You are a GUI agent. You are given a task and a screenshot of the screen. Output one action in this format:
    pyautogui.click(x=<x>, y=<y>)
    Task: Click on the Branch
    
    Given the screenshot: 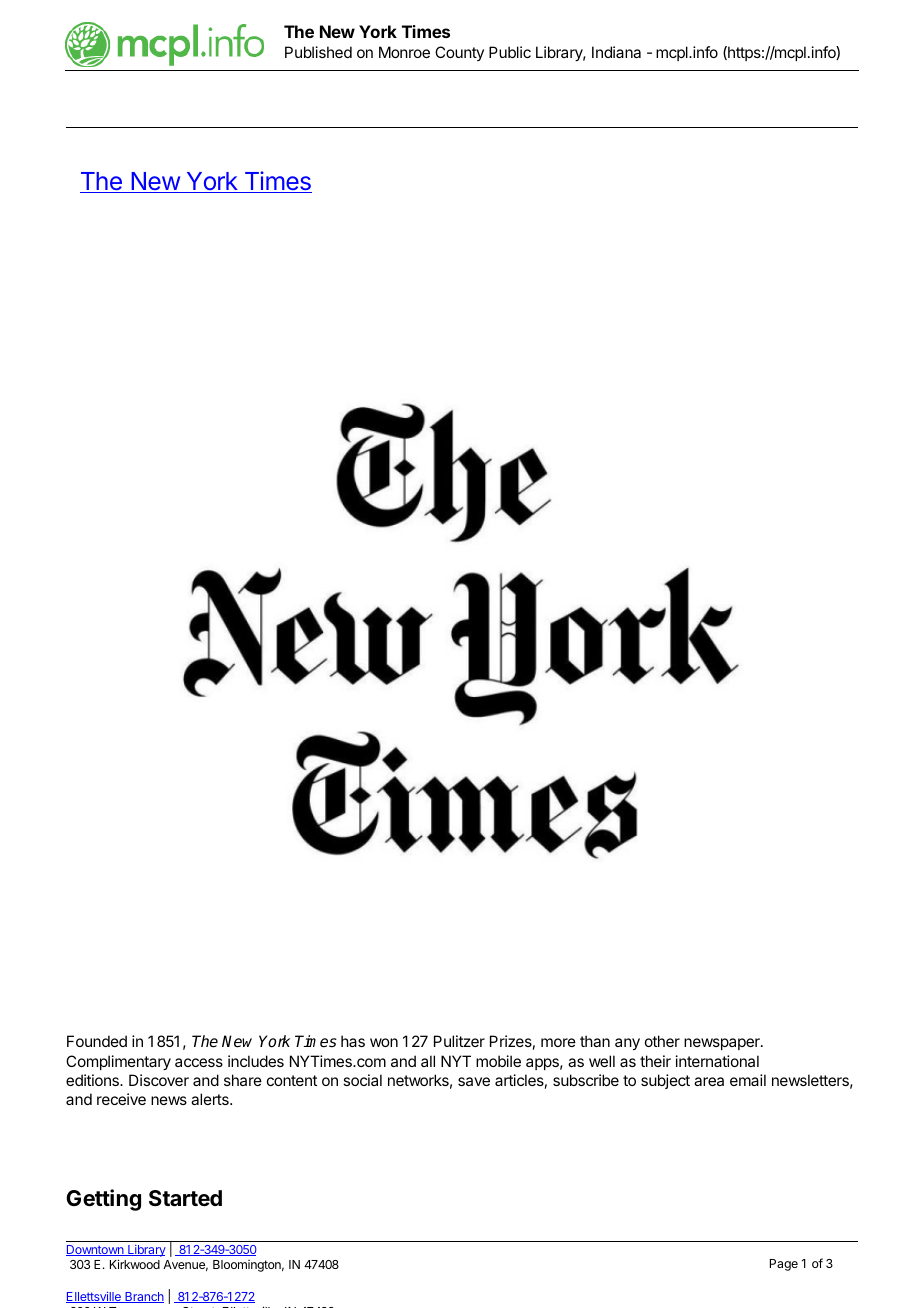 What is the action you would take?
    pyautogui.click(x=143, y=1297)
